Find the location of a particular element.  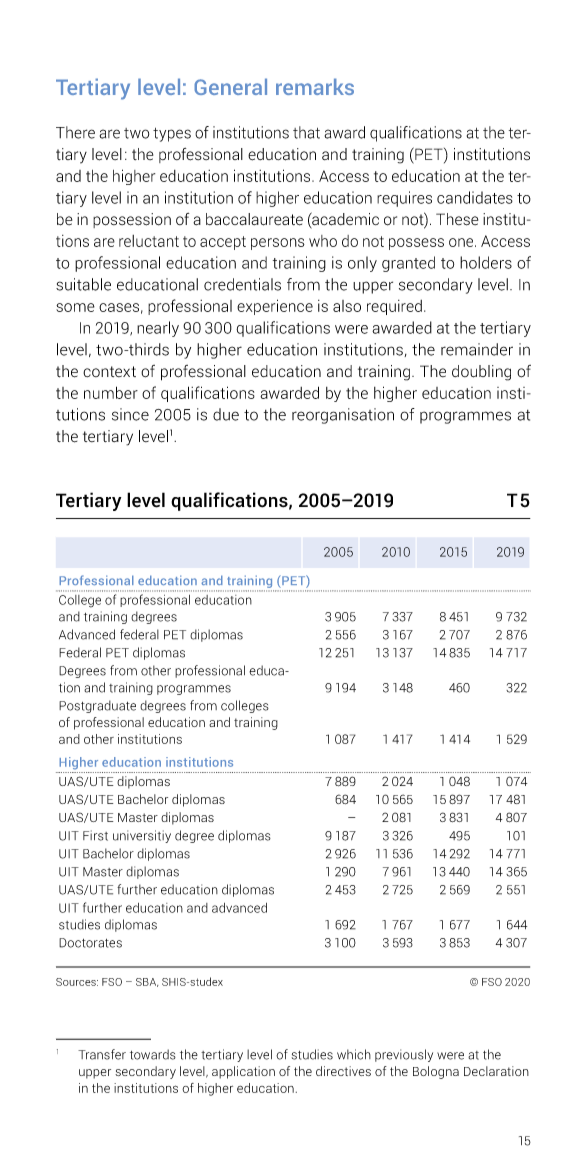

First is located at coordinates (95, 835).
